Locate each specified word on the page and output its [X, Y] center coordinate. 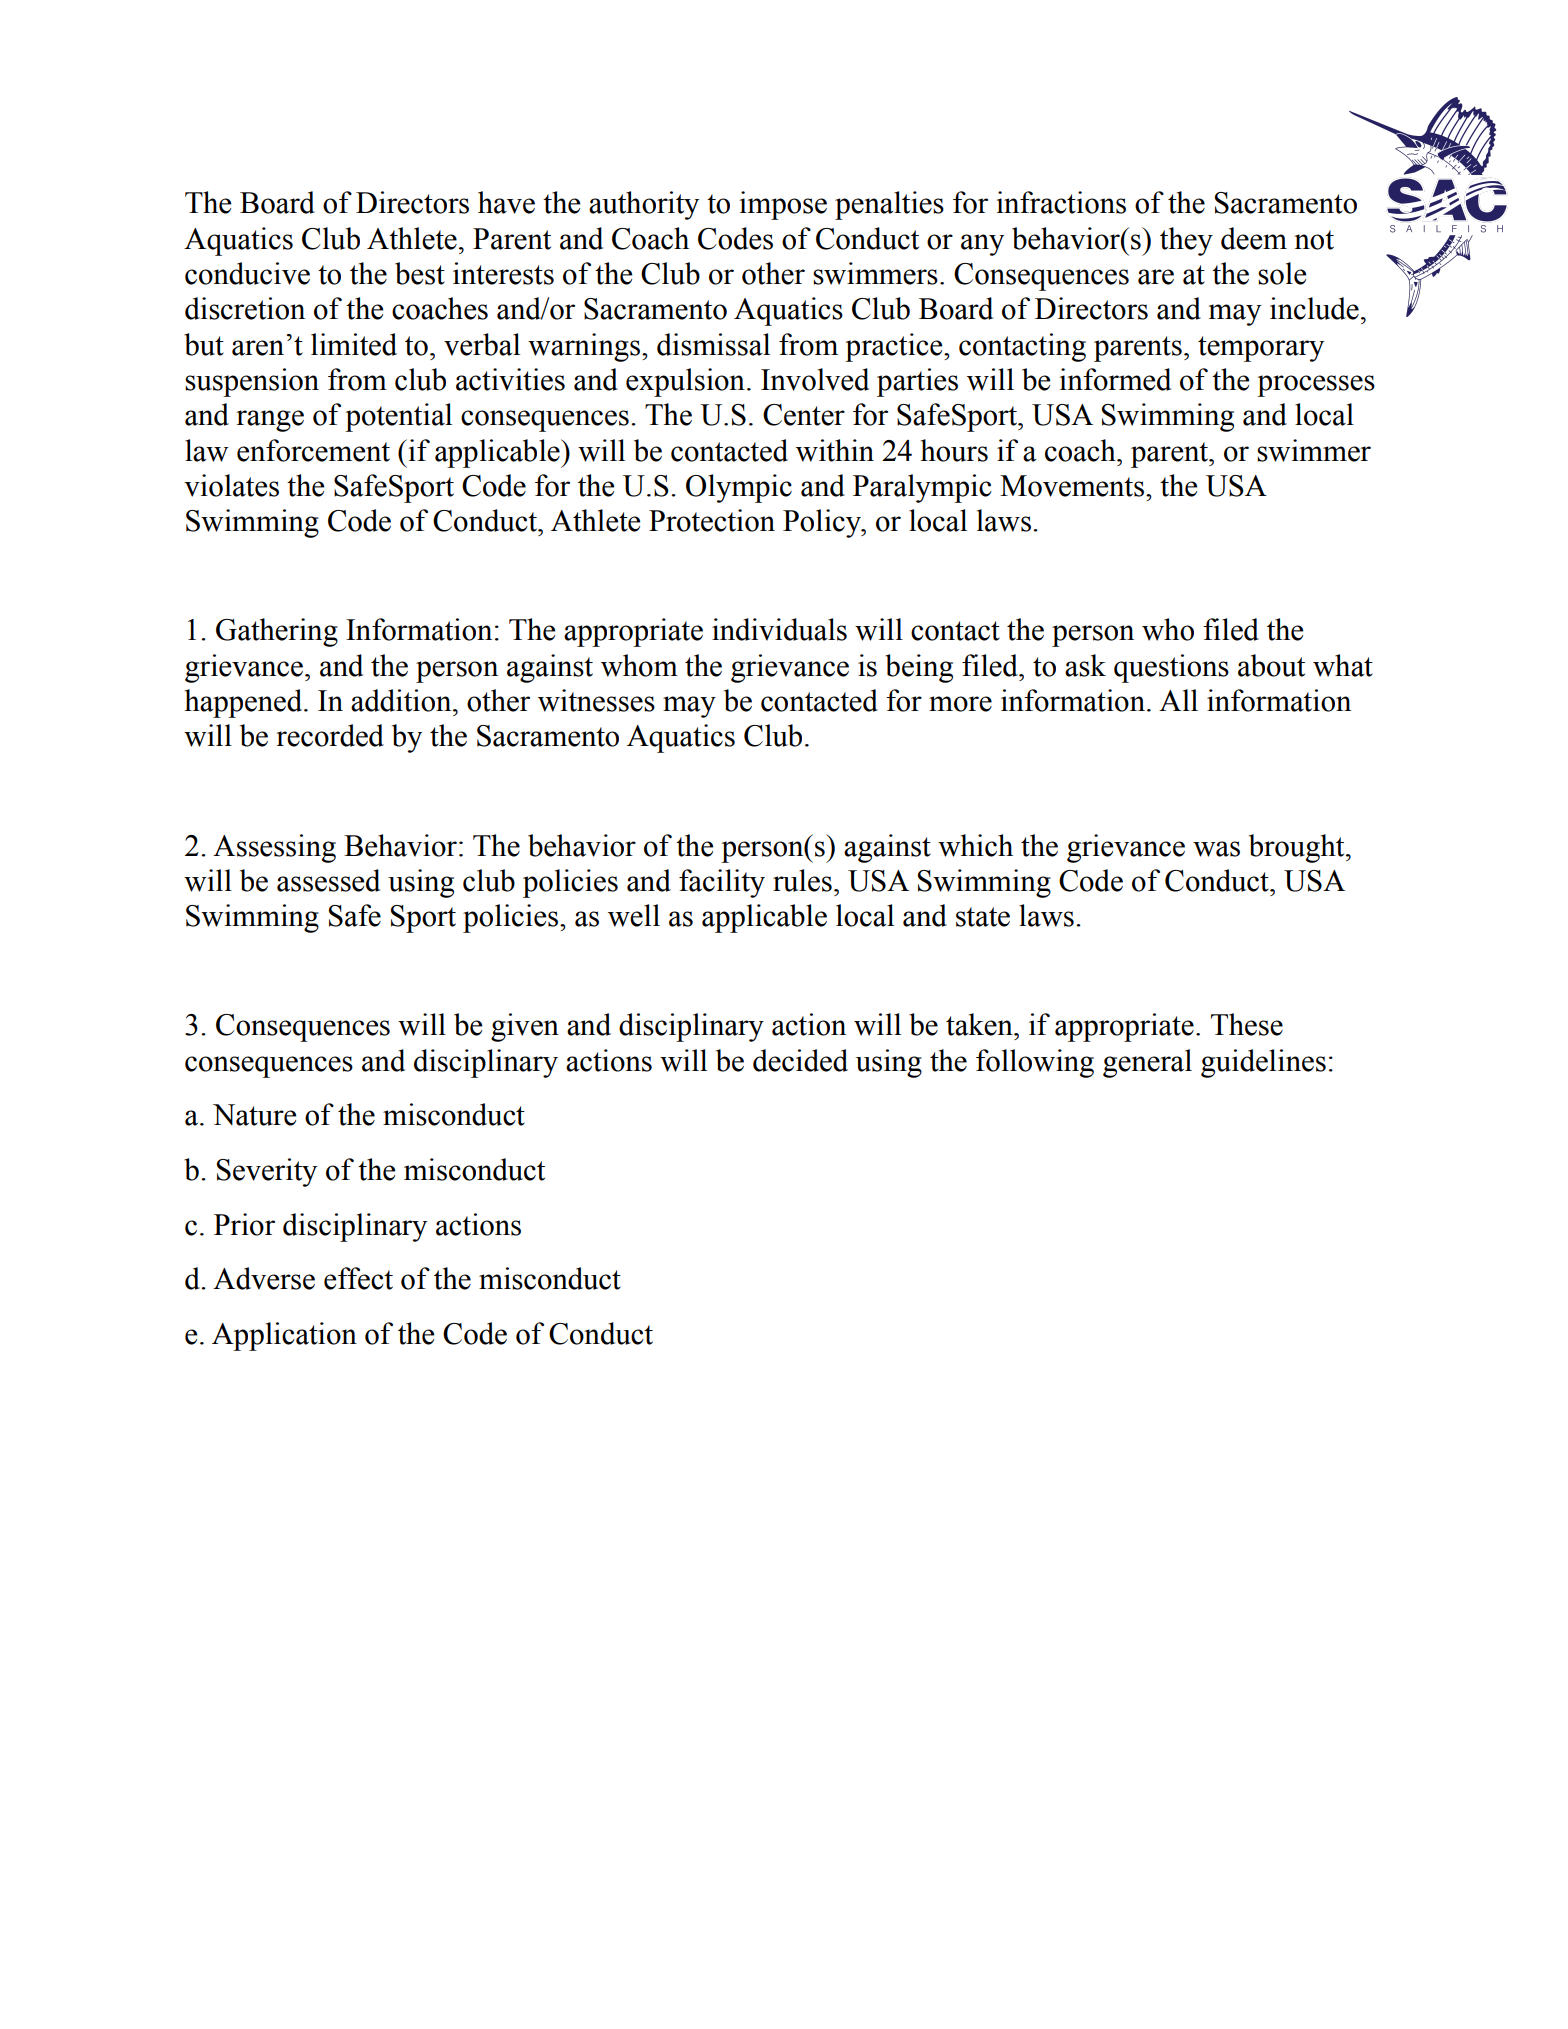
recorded [330, 735]
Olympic [739, 488]
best [420, 273]
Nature [254, 1115]
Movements [1073, 486]
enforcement [313, 450]
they [1186, 241]
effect [358, 1278]
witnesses [596, 700]
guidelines [1263, 1063]
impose [783, 205]
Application [284, 1336]
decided [800, 1060]
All [1178, 700]
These [1247, 1024]
